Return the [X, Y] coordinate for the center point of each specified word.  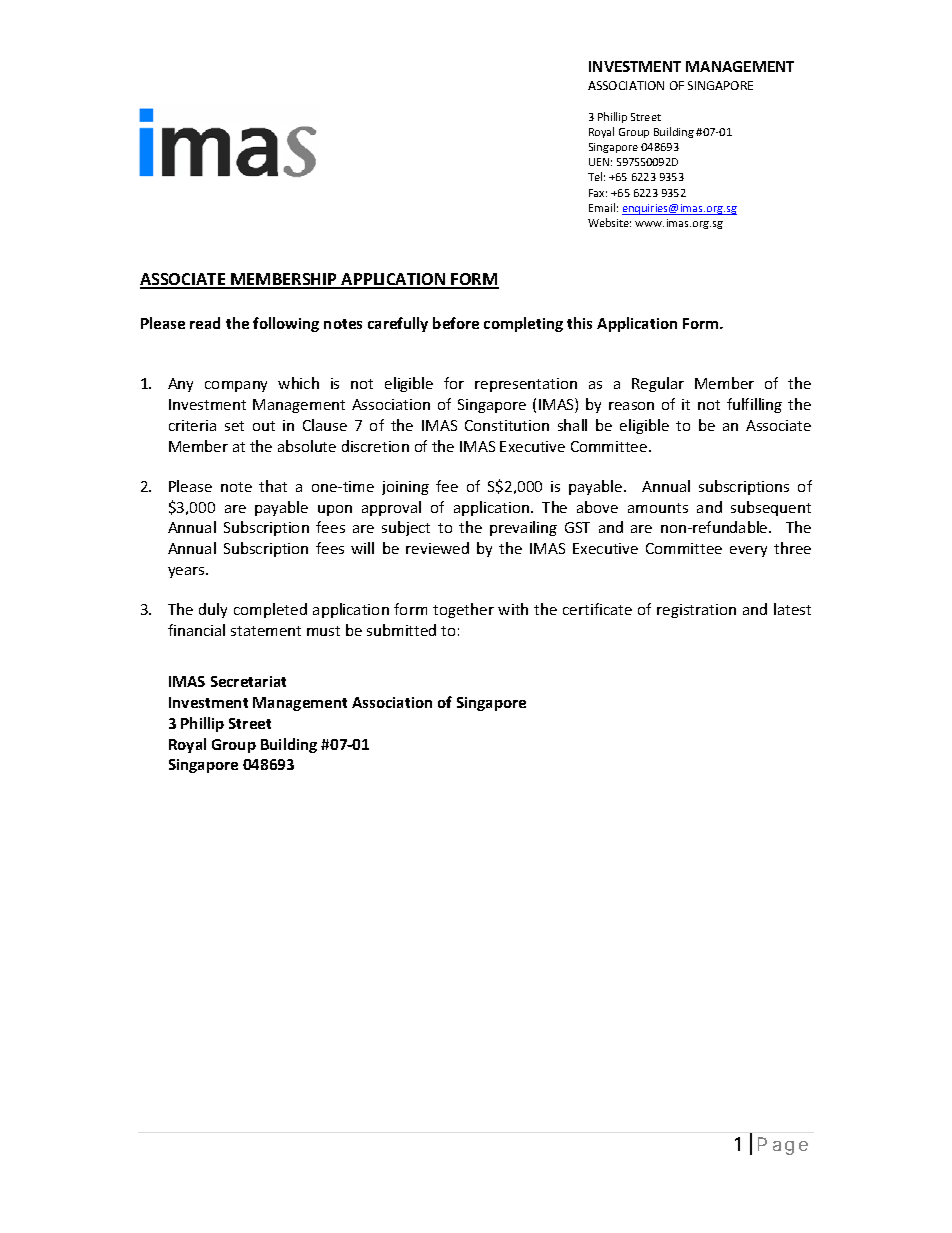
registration [696, 611]
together [463, 610]
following [286, 324]
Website [609, 222]
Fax [598, 193]
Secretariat [248, 681]
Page [783, 1146]
